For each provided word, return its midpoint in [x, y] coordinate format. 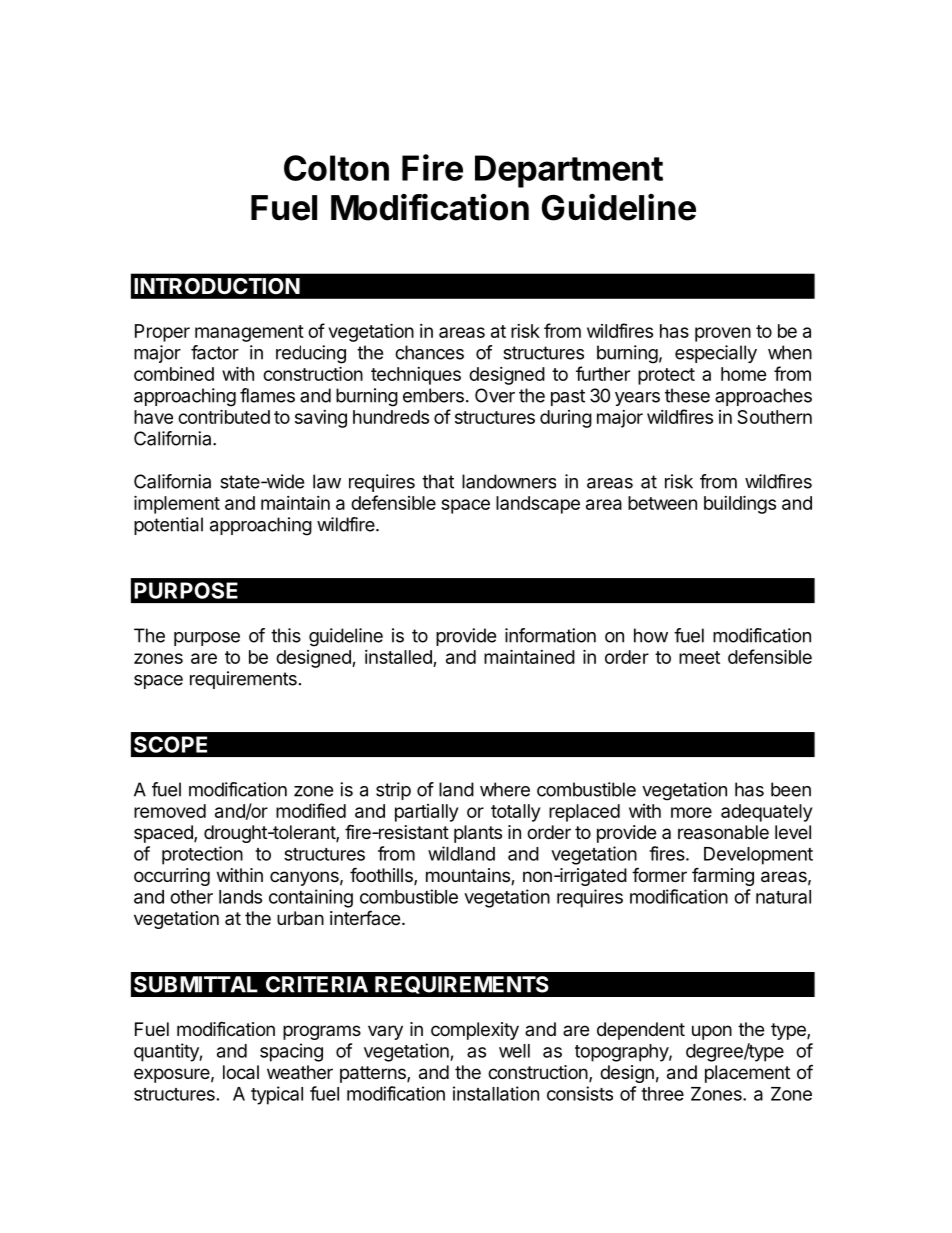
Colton [336, 168]
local [241, 1072]
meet [699, 657]
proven [723, 334]
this [286, 635]
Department [569, 171]
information [550, 635]
